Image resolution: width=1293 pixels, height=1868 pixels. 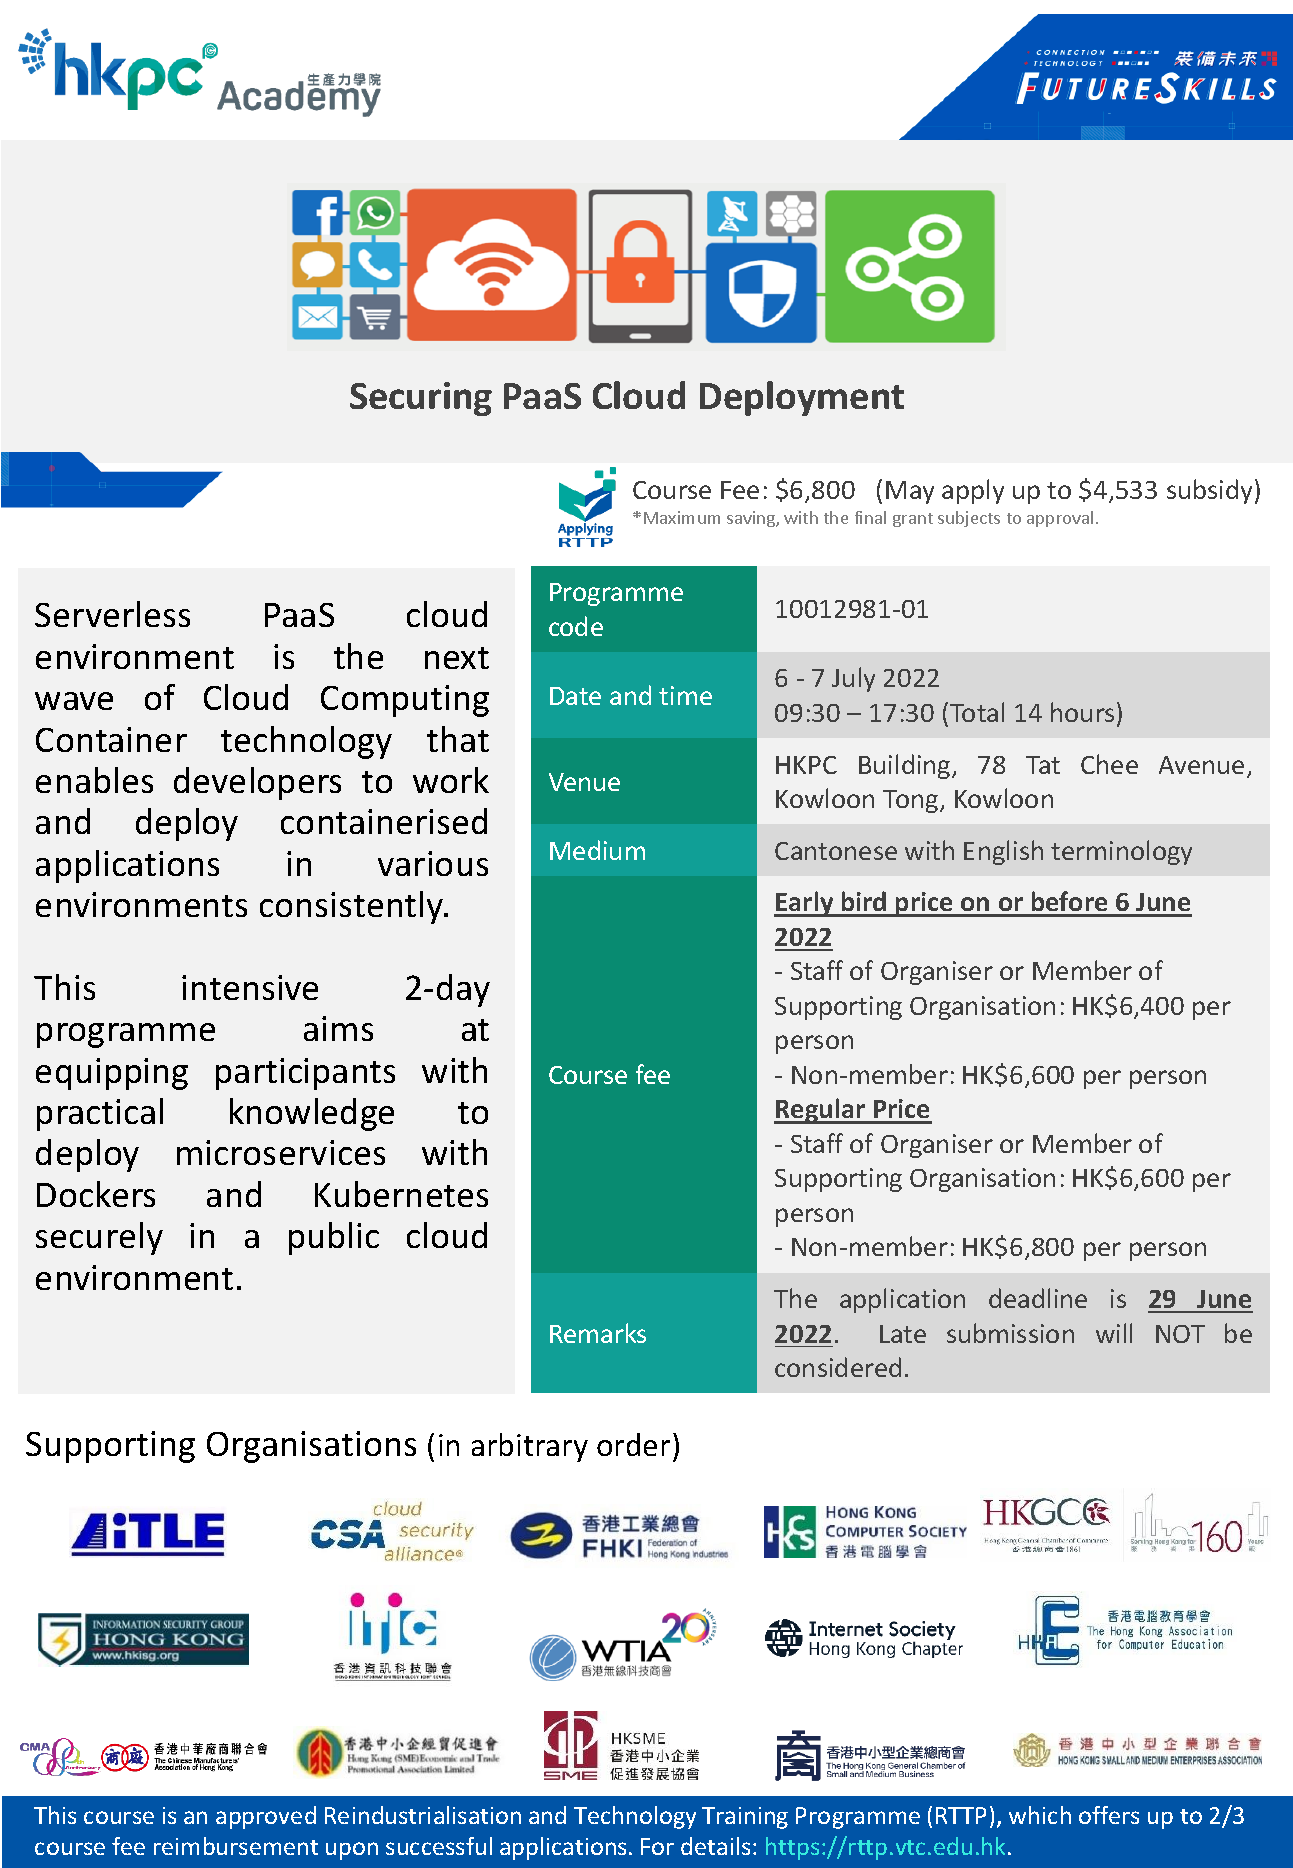 I want to click on arbitrary, so click(x=530, y=1447).
